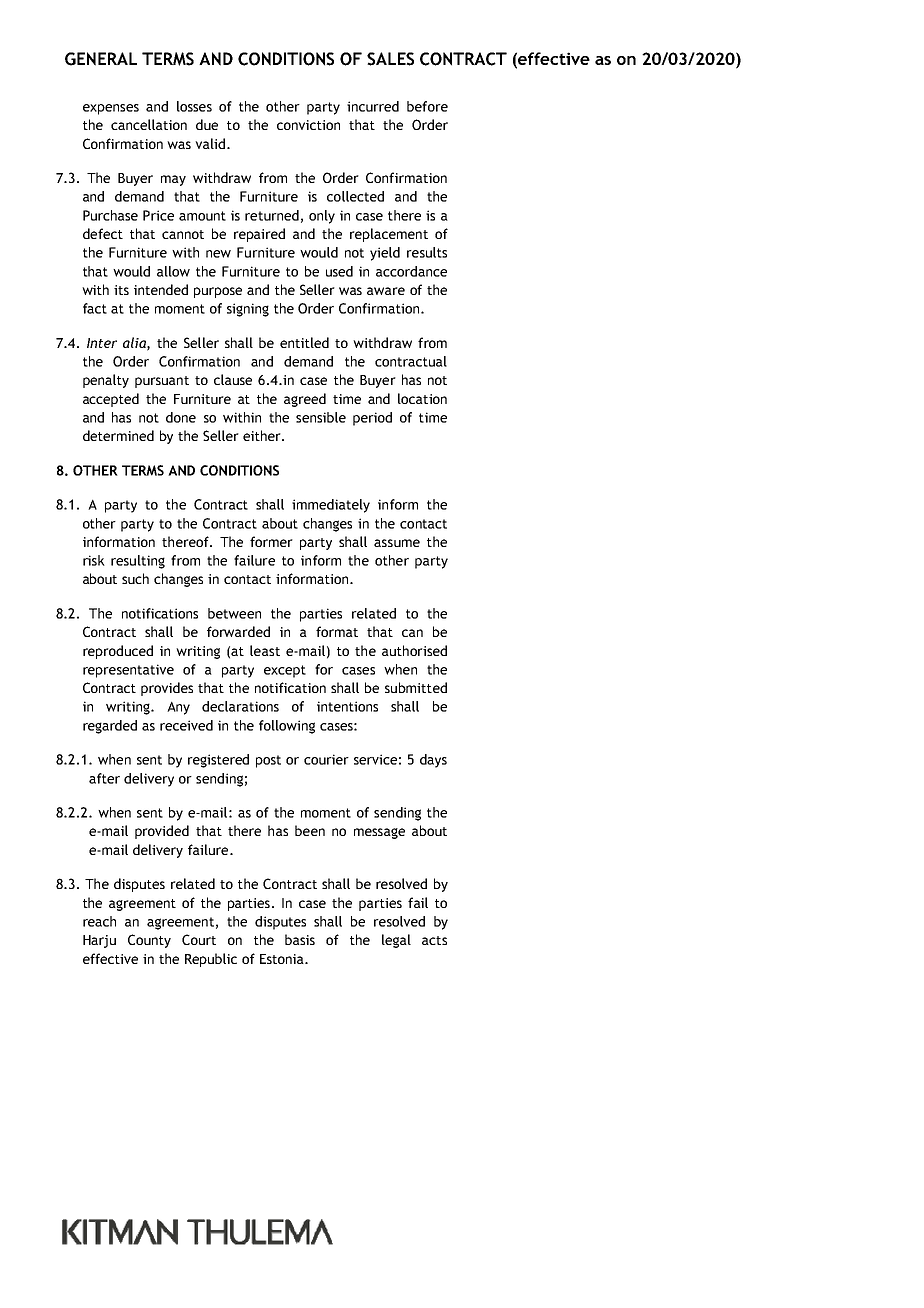 The image size is (924, 1308). I want to click on County, so click(149, 941).
